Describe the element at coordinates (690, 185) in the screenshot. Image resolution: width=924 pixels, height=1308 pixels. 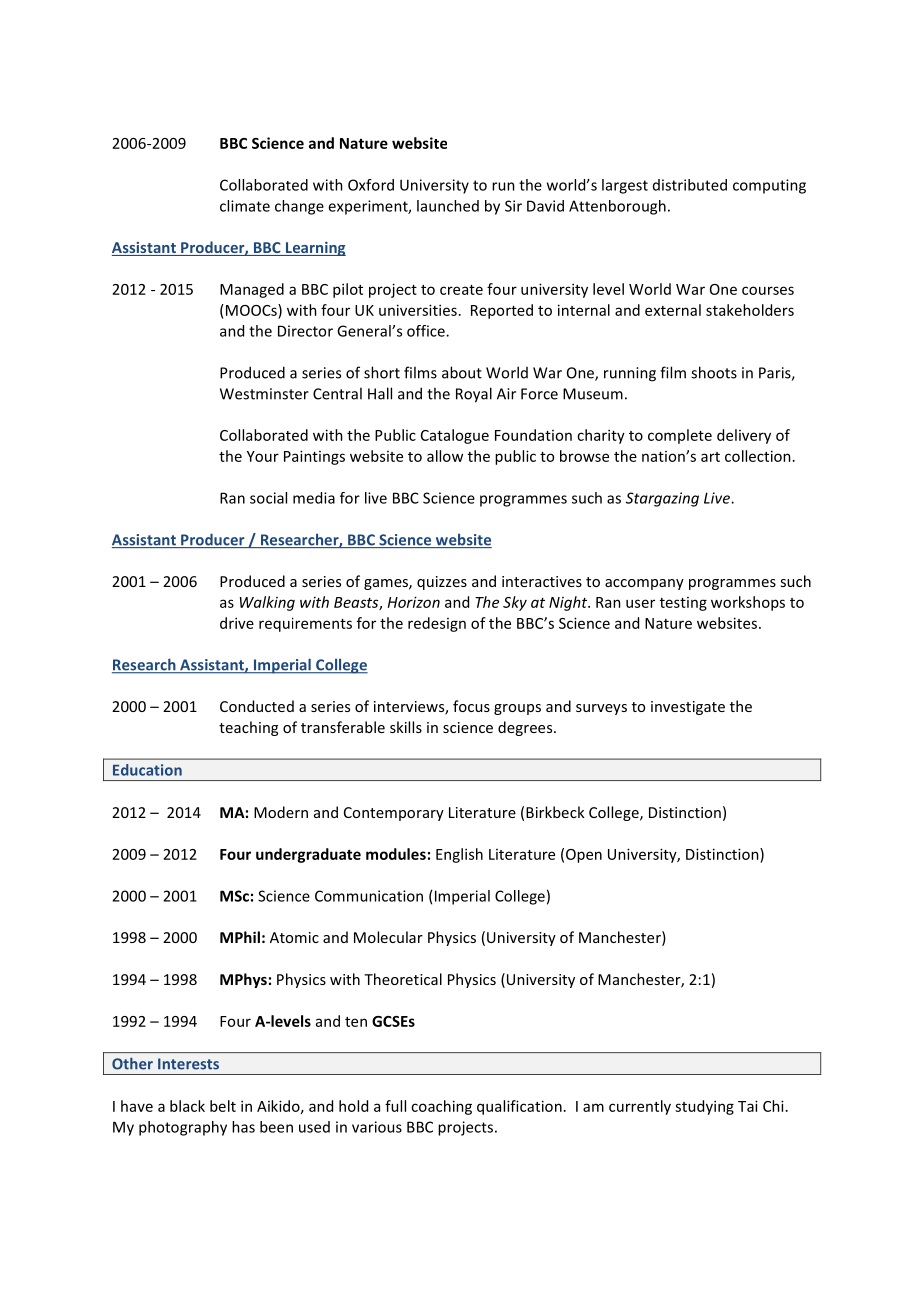
I see `distributed` at that location.
